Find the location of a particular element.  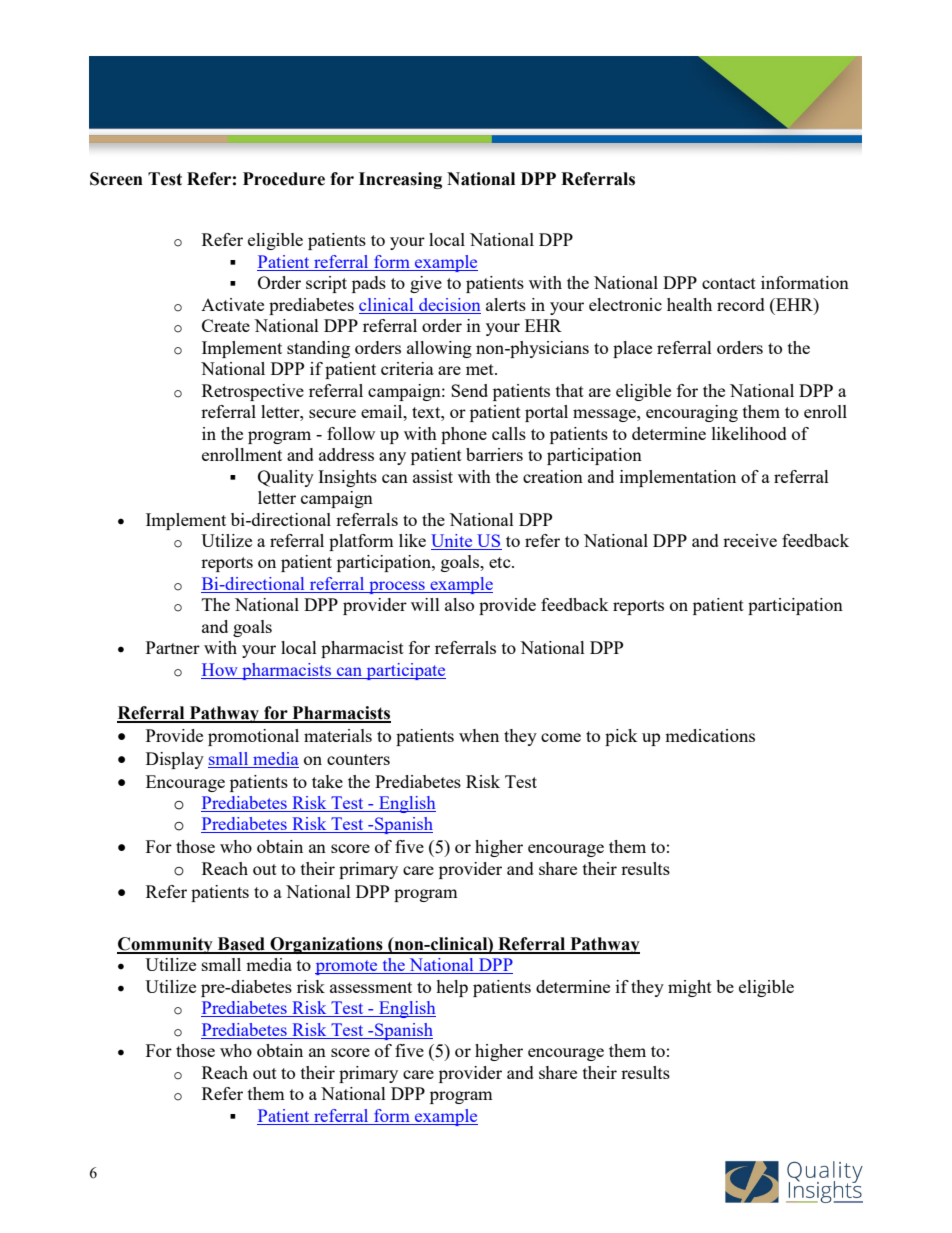

help is located at coordinates (452, 988).
